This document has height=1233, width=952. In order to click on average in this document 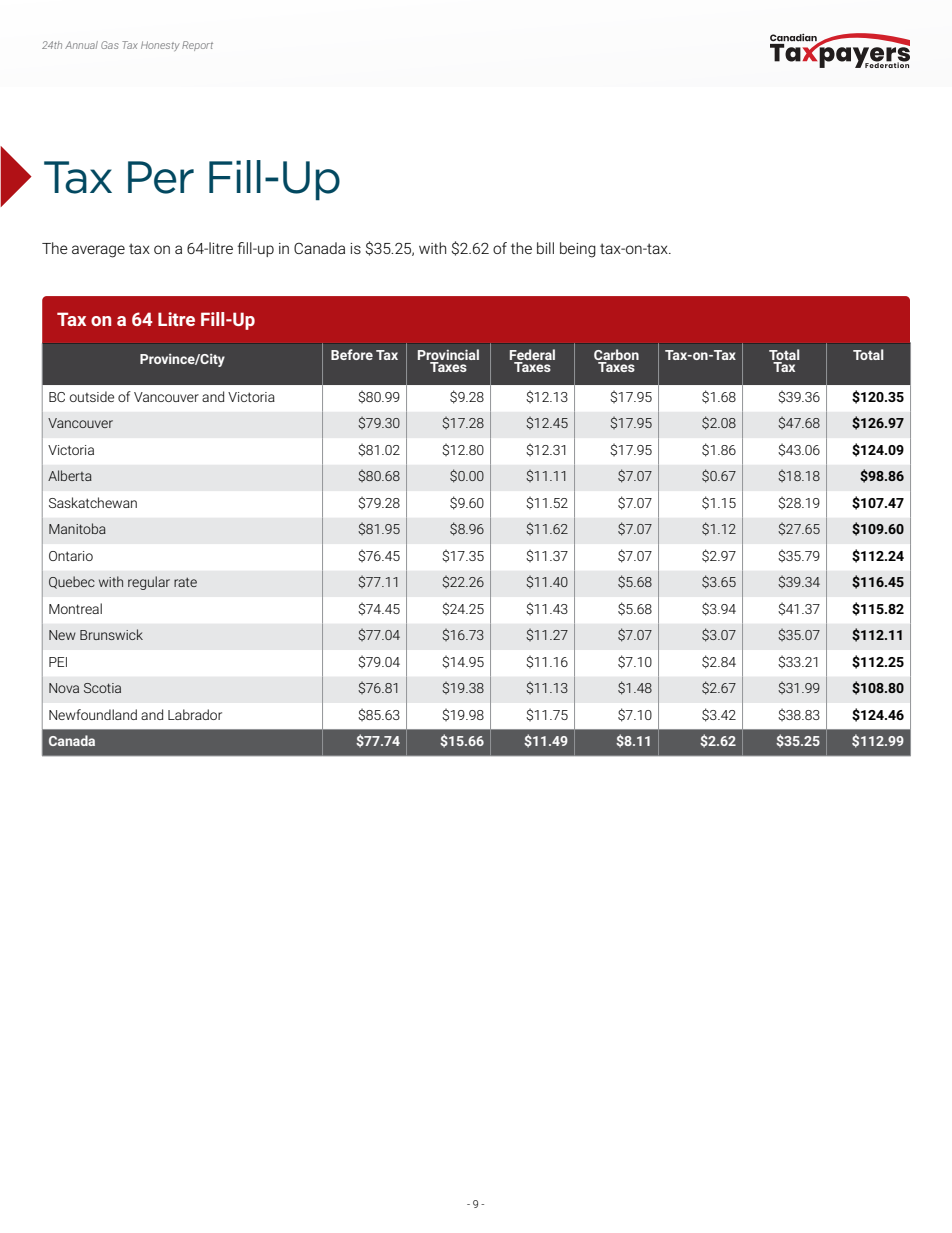, I will do `click(98, 251)`.
